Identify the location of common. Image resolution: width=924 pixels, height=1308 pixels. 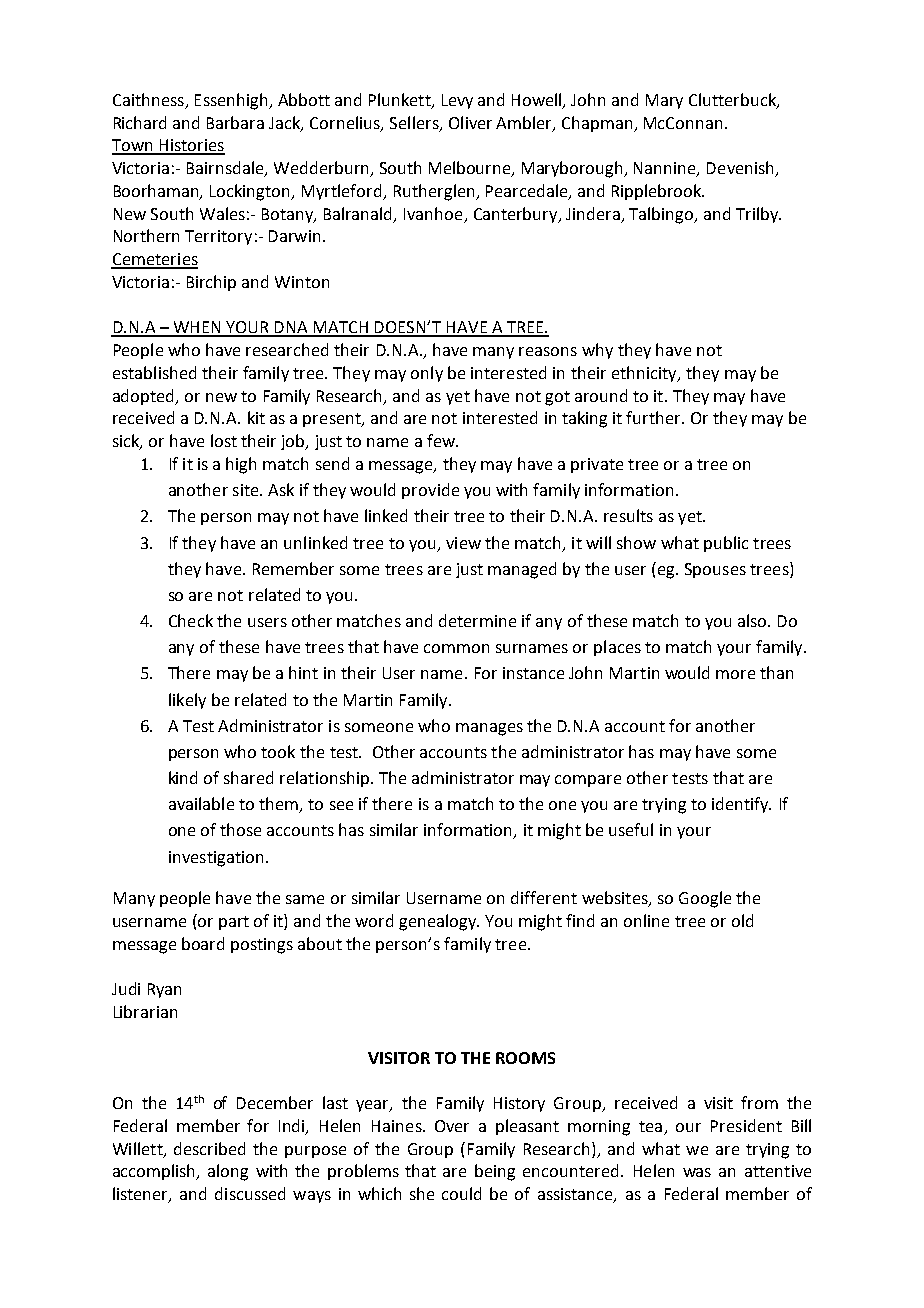
(456, 648).
